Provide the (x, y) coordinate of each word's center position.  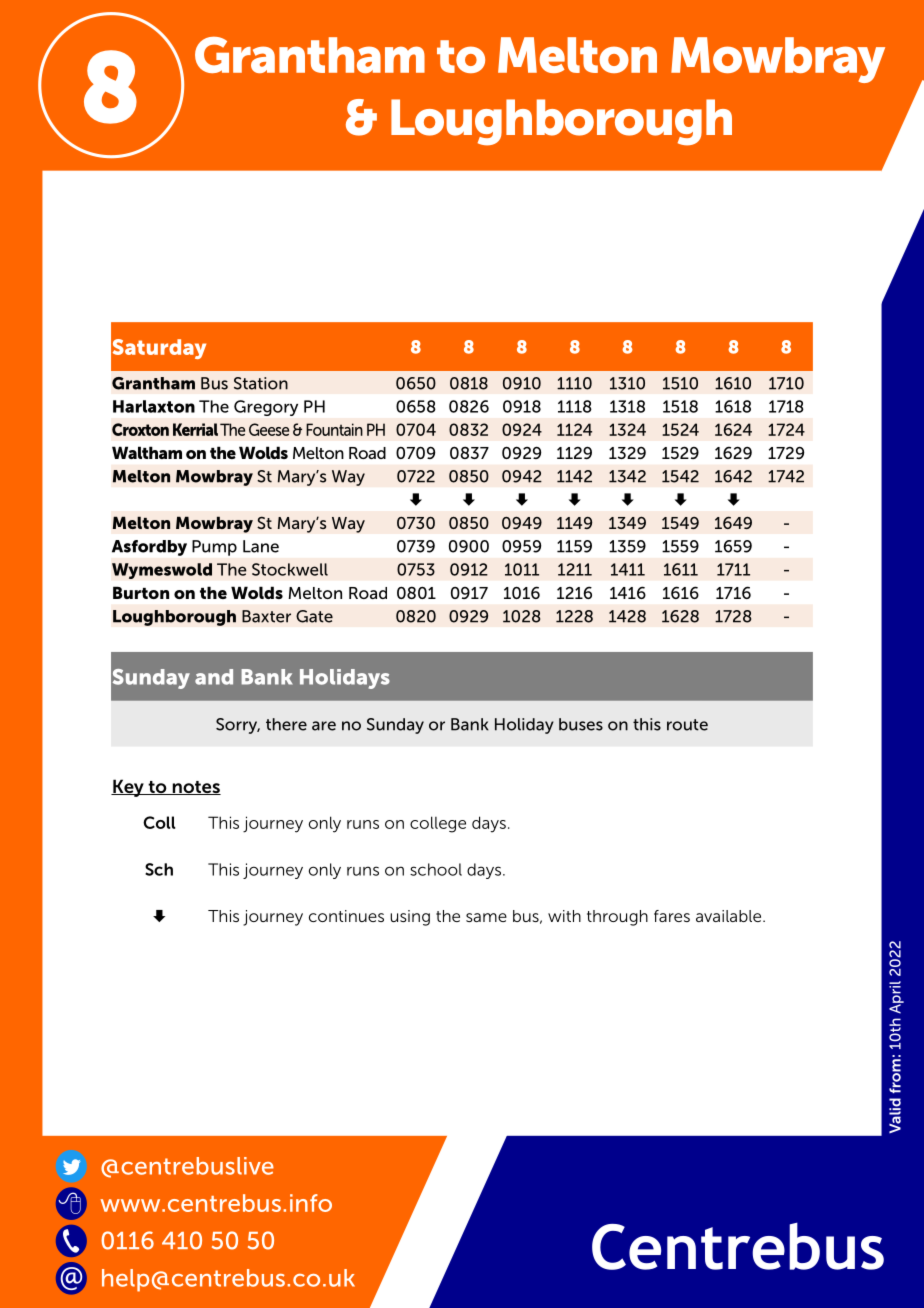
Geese (269, 429)
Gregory (266, 408)
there (286, 724)
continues (346, 916)
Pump (214, 548)
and (214, 677)
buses (581, 724)
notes (195, 788)
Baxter (266, 616)
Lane (261, 546)
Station (261, 383)
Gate (314, 616)
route (687, 725)
